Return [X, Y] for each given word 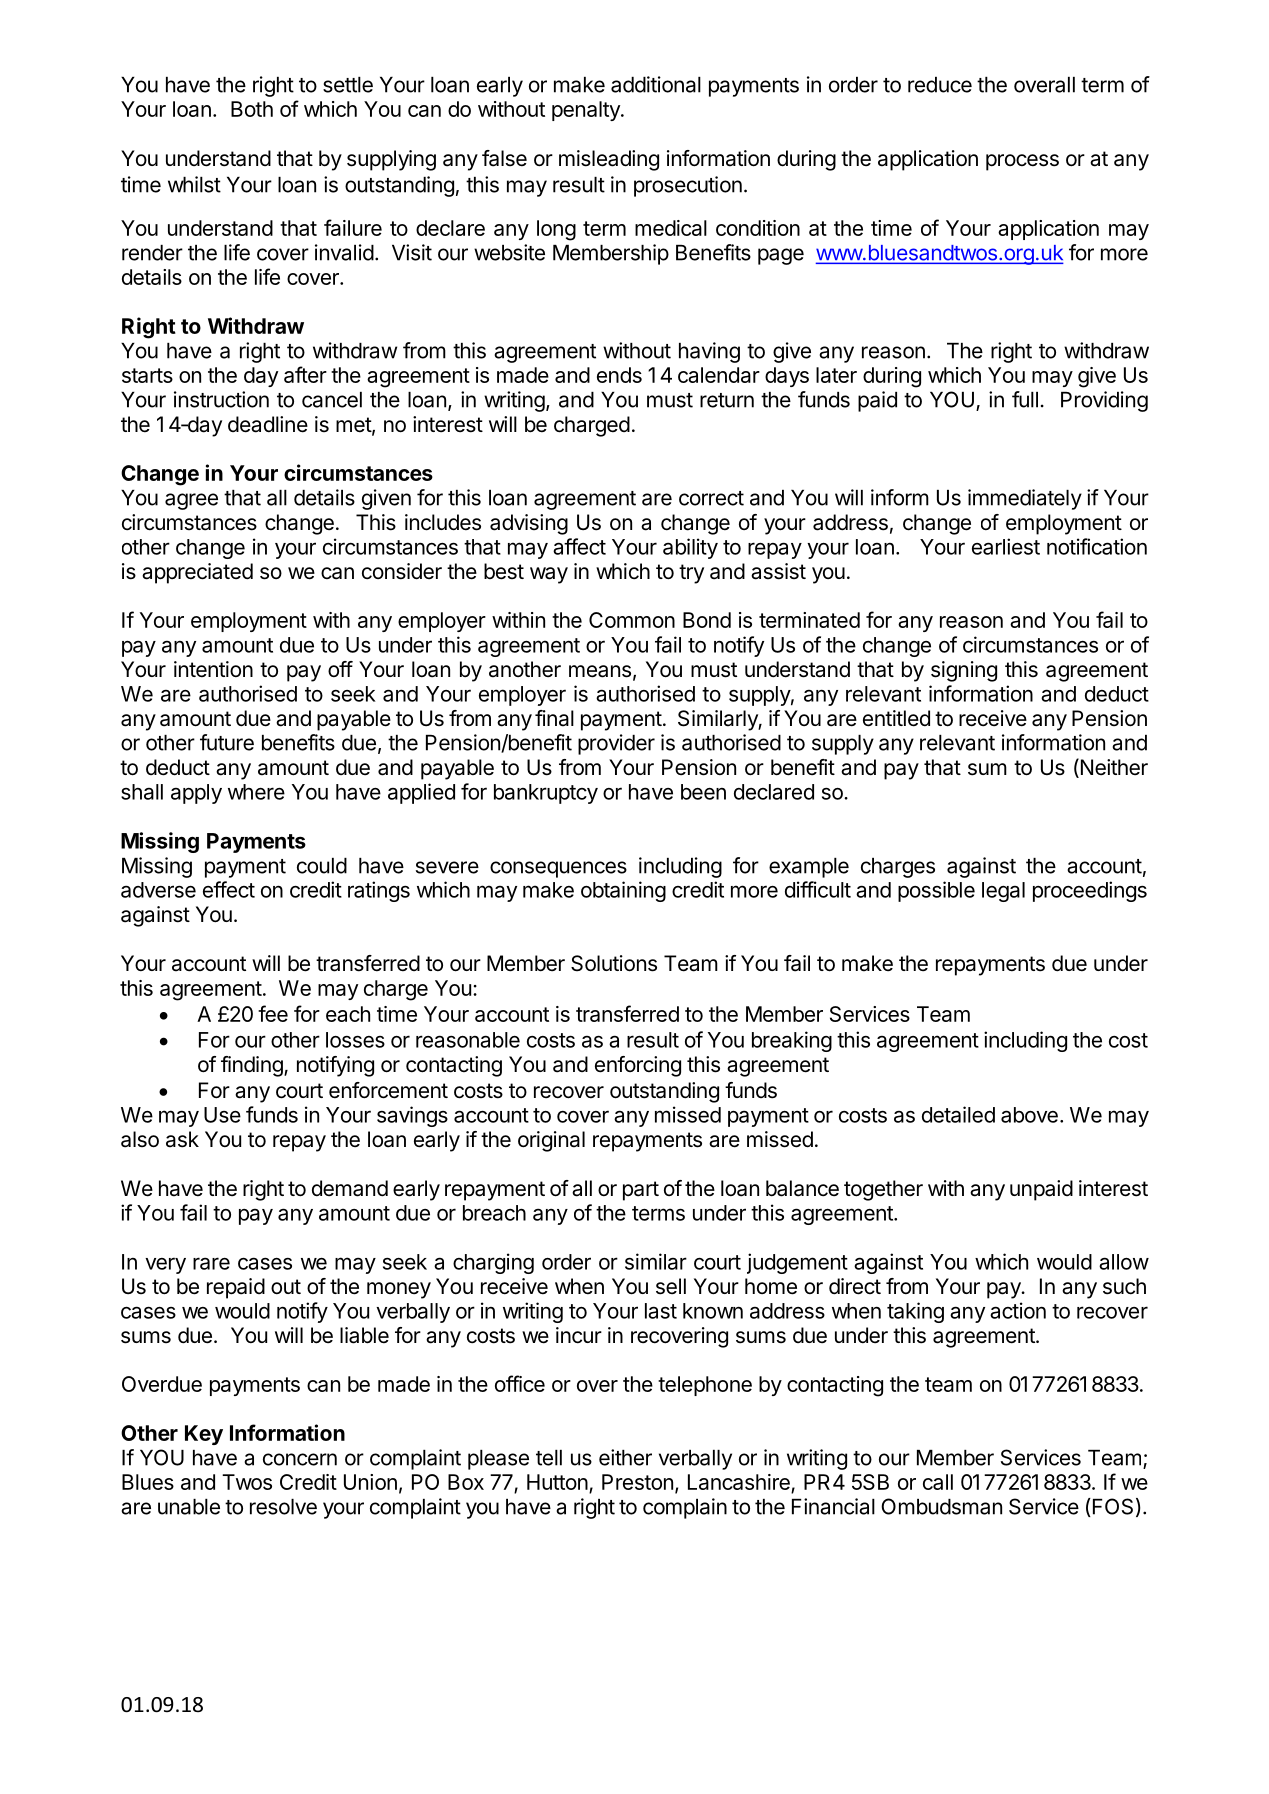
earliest [1006, 546]
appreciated [197, 573]
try [691, 574]
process [1022, 162]
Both [252, 109]
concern [300, 1459]
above [1029, 1115]
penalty [587, 111]
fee [273, 1013]
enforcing [638, 1066]
